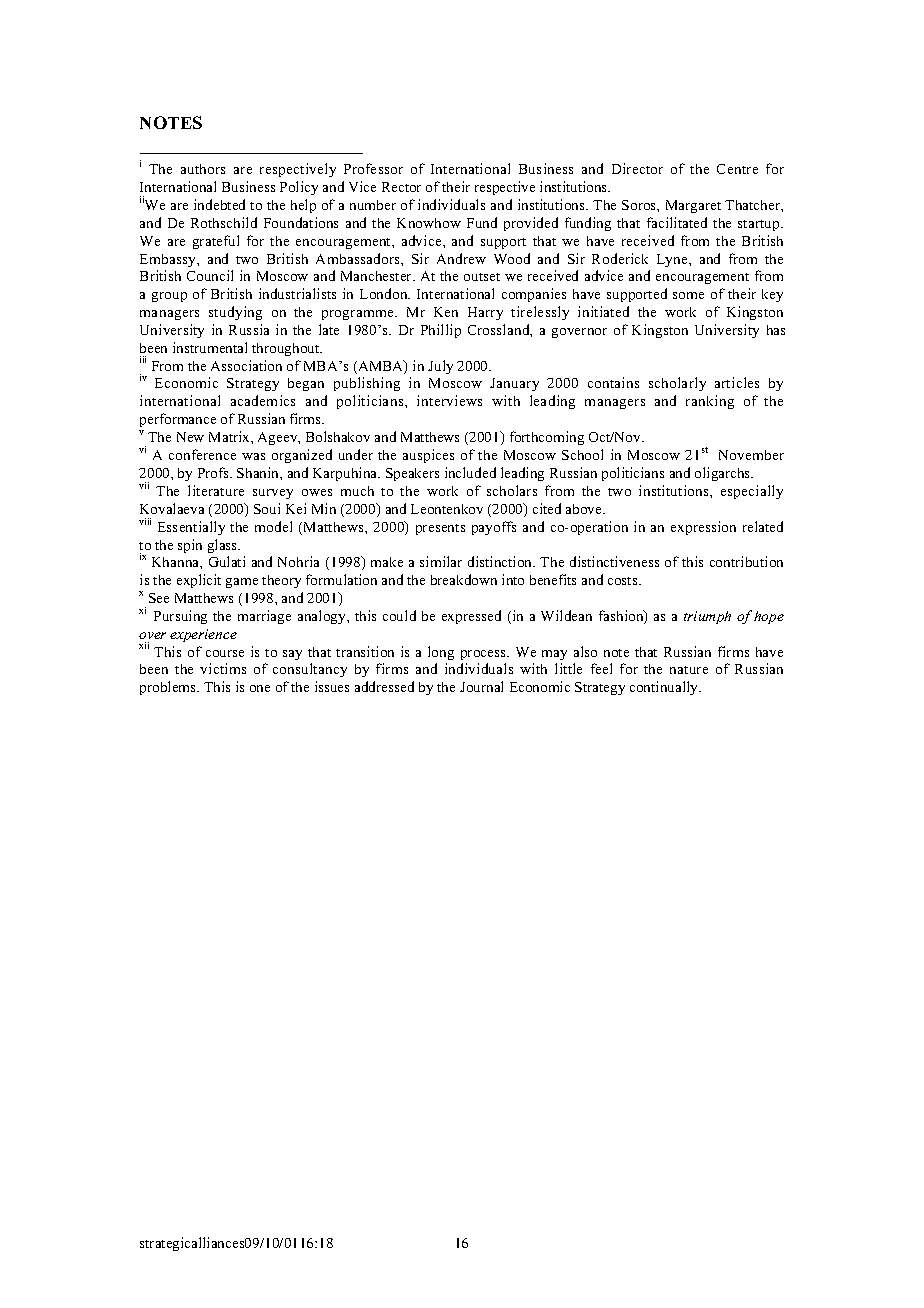 The height and width of the document is (1308, 924). Describe the element at coordinates (737, 169) in the document. I see `Centre` at that location.
